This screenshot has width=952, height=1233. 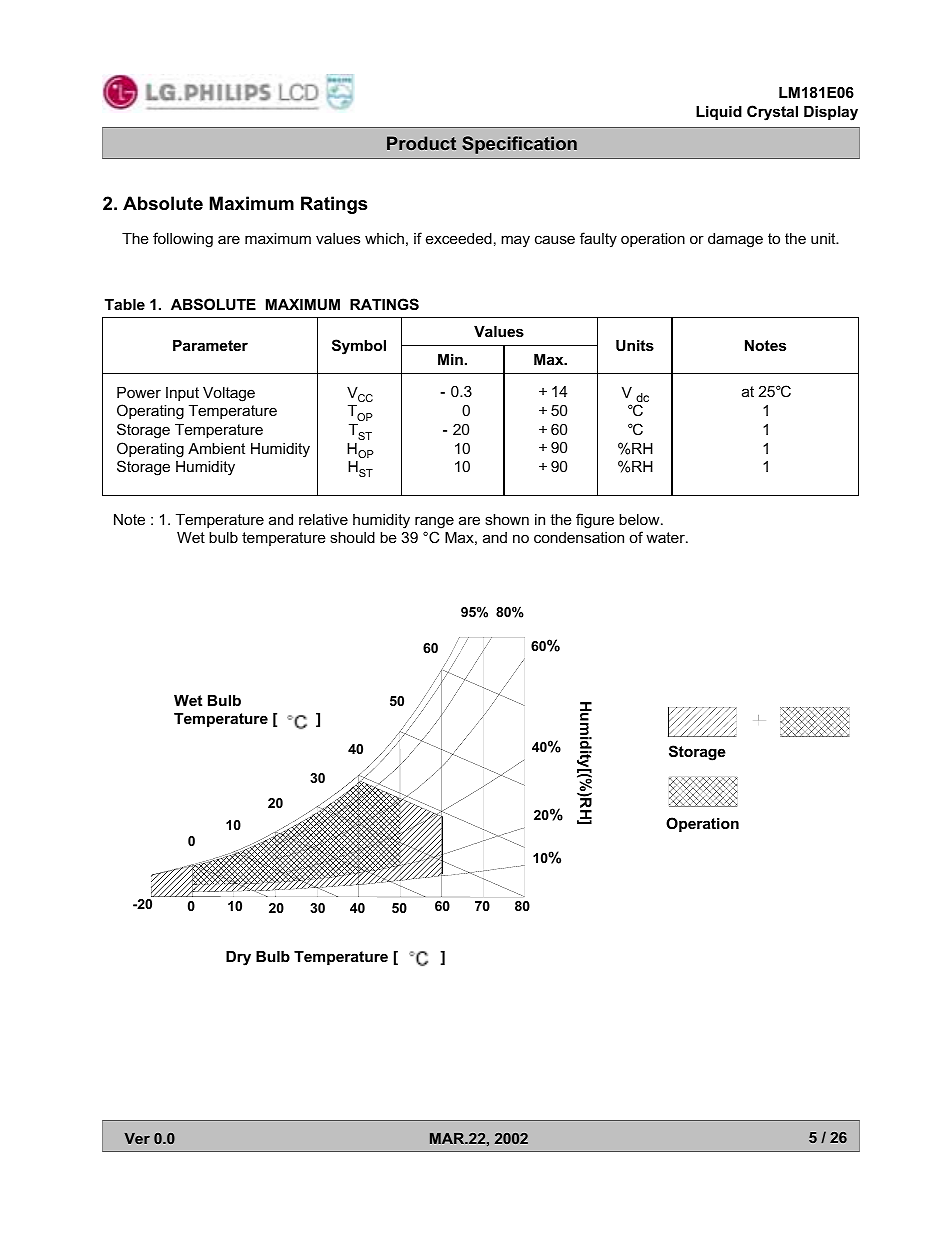 I want to click on Specification, so click(x=519, y=145).
